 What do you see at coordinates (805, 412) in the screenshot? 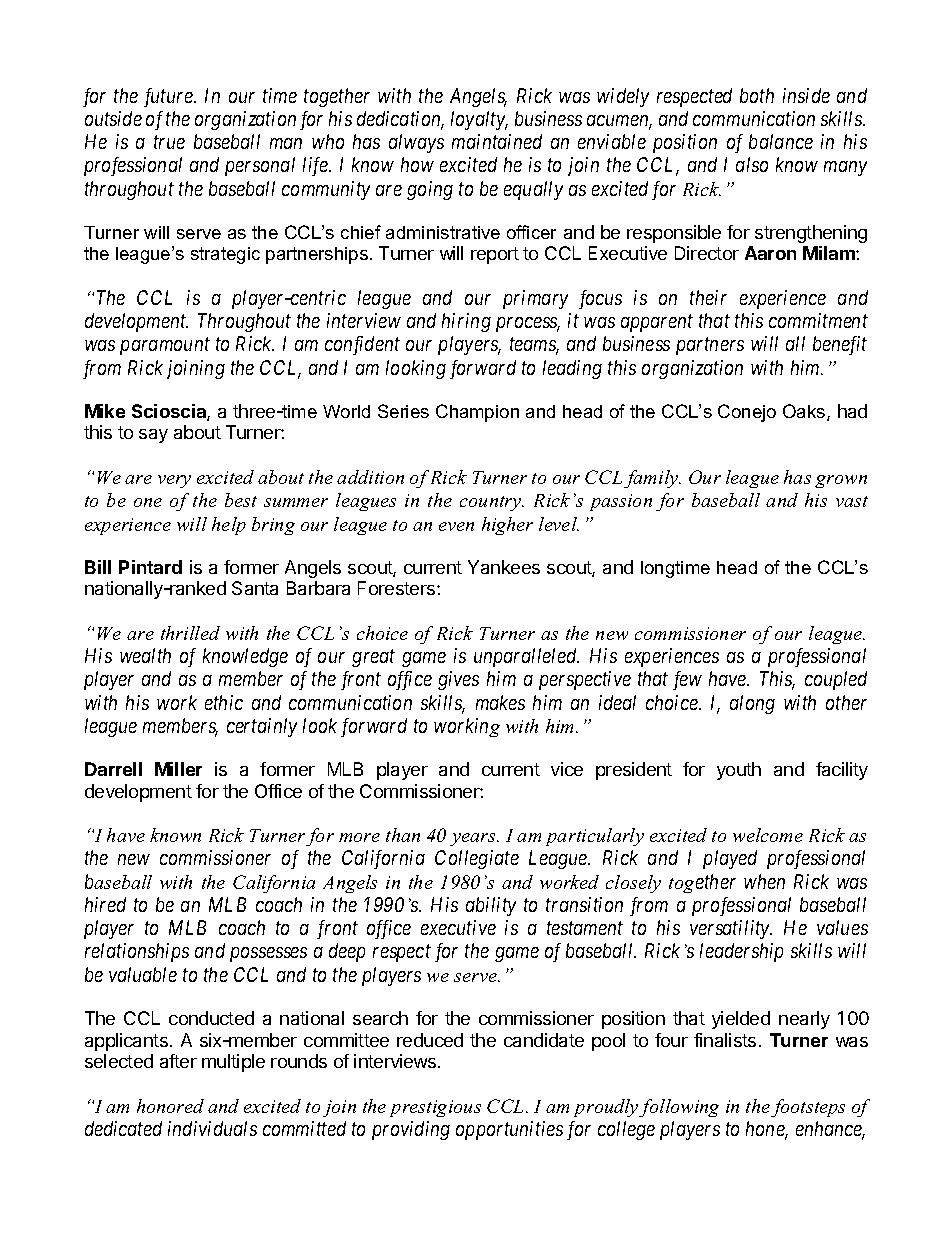
I see `Oaks` at bounding box center [805, 412].
